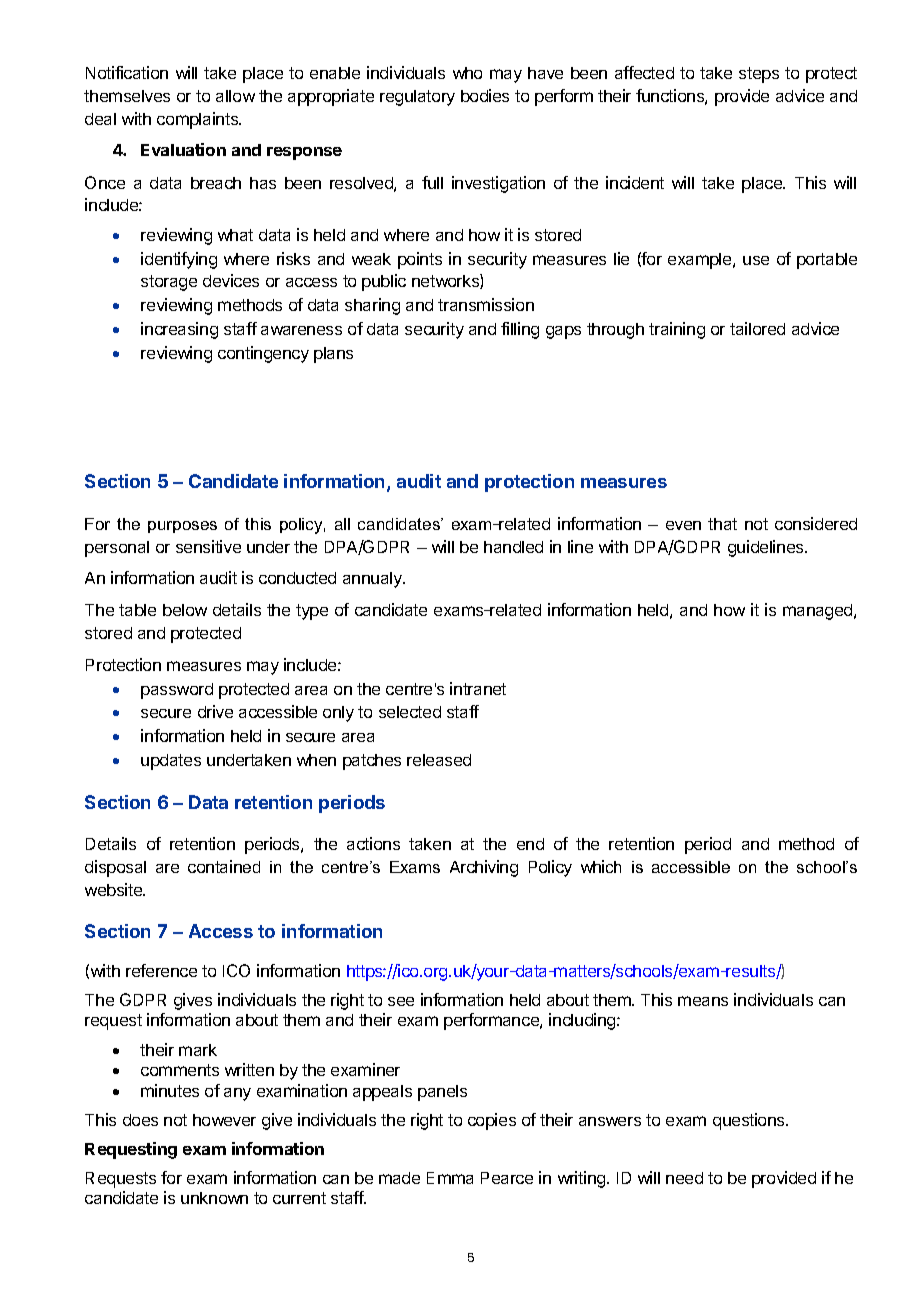 This page has height=1308, width=924. What do you see at coordinates (478, 688) in the page?
I see `intranet` at bounding box center [478, 688].
